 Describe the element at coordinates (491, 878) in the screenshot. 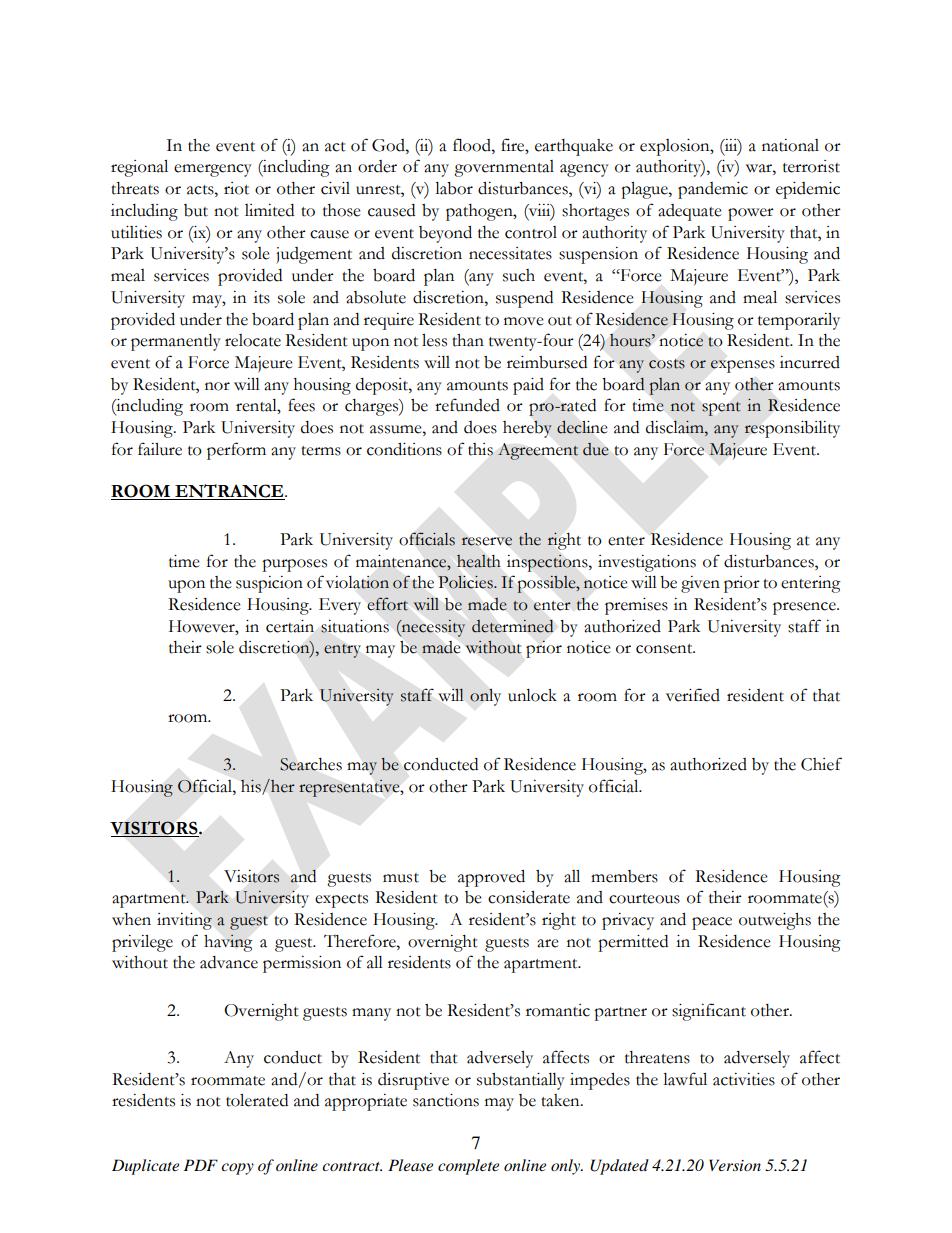

I see `approved` at that location.
